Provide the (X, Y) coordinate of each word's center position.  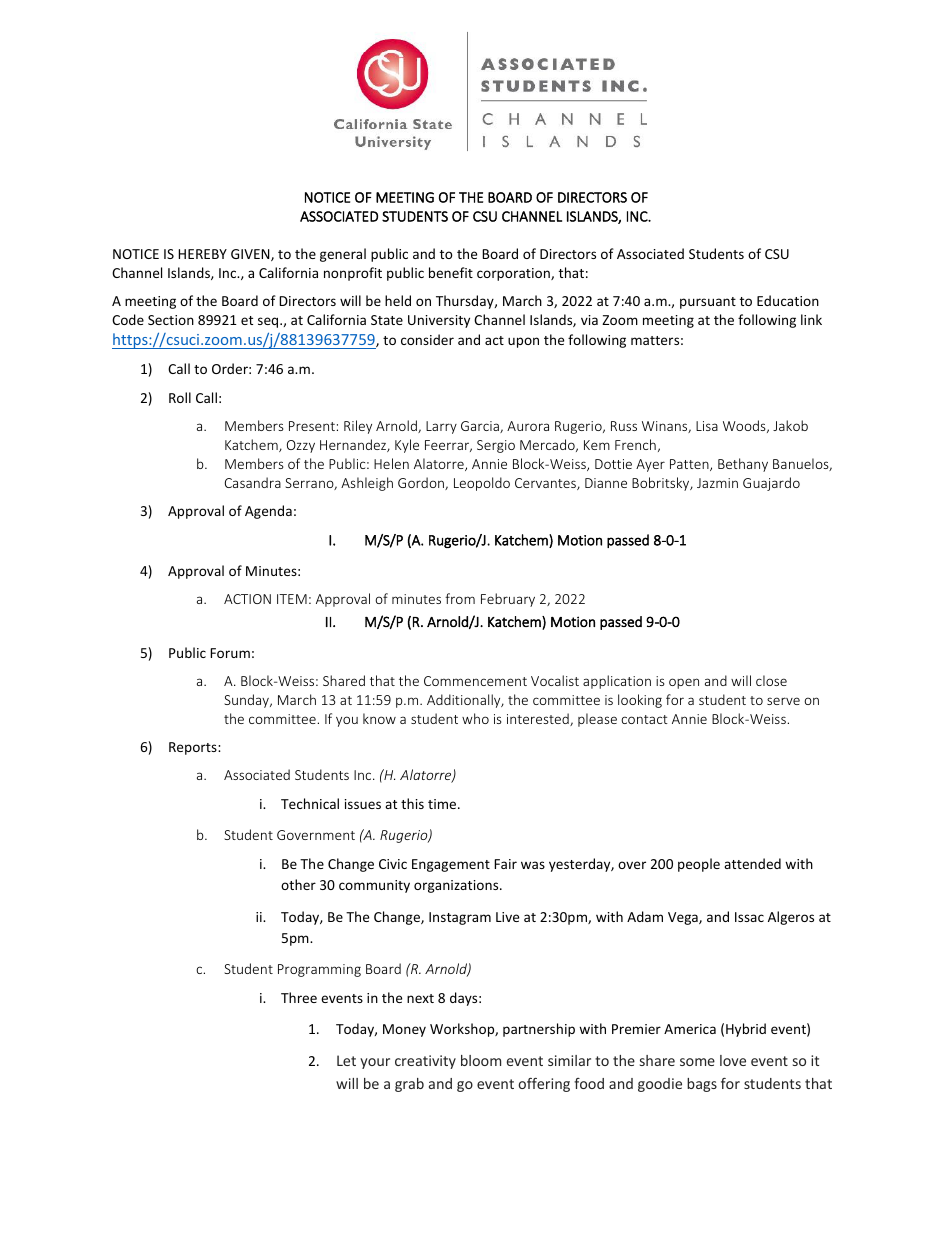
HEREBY (202, 254)
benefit (451, 272)
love (733, 1060)
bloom (481, 1060)
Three (299, 997)
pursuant (708, 303)
